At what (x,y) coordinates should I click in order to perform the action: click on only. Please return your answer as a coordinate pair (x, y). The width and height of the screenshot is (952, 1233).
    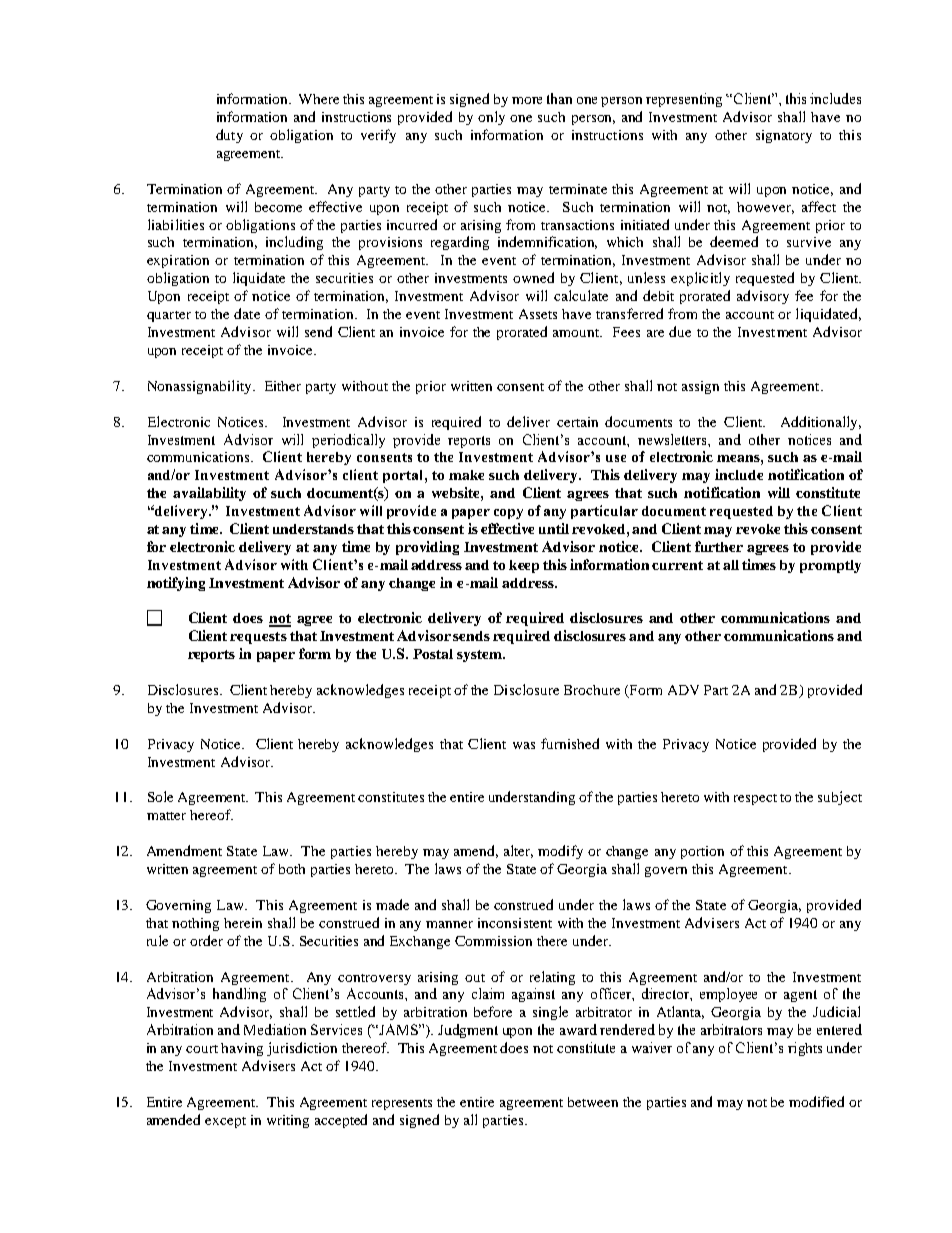
    Looking at the image, I should click on (491, 118).
